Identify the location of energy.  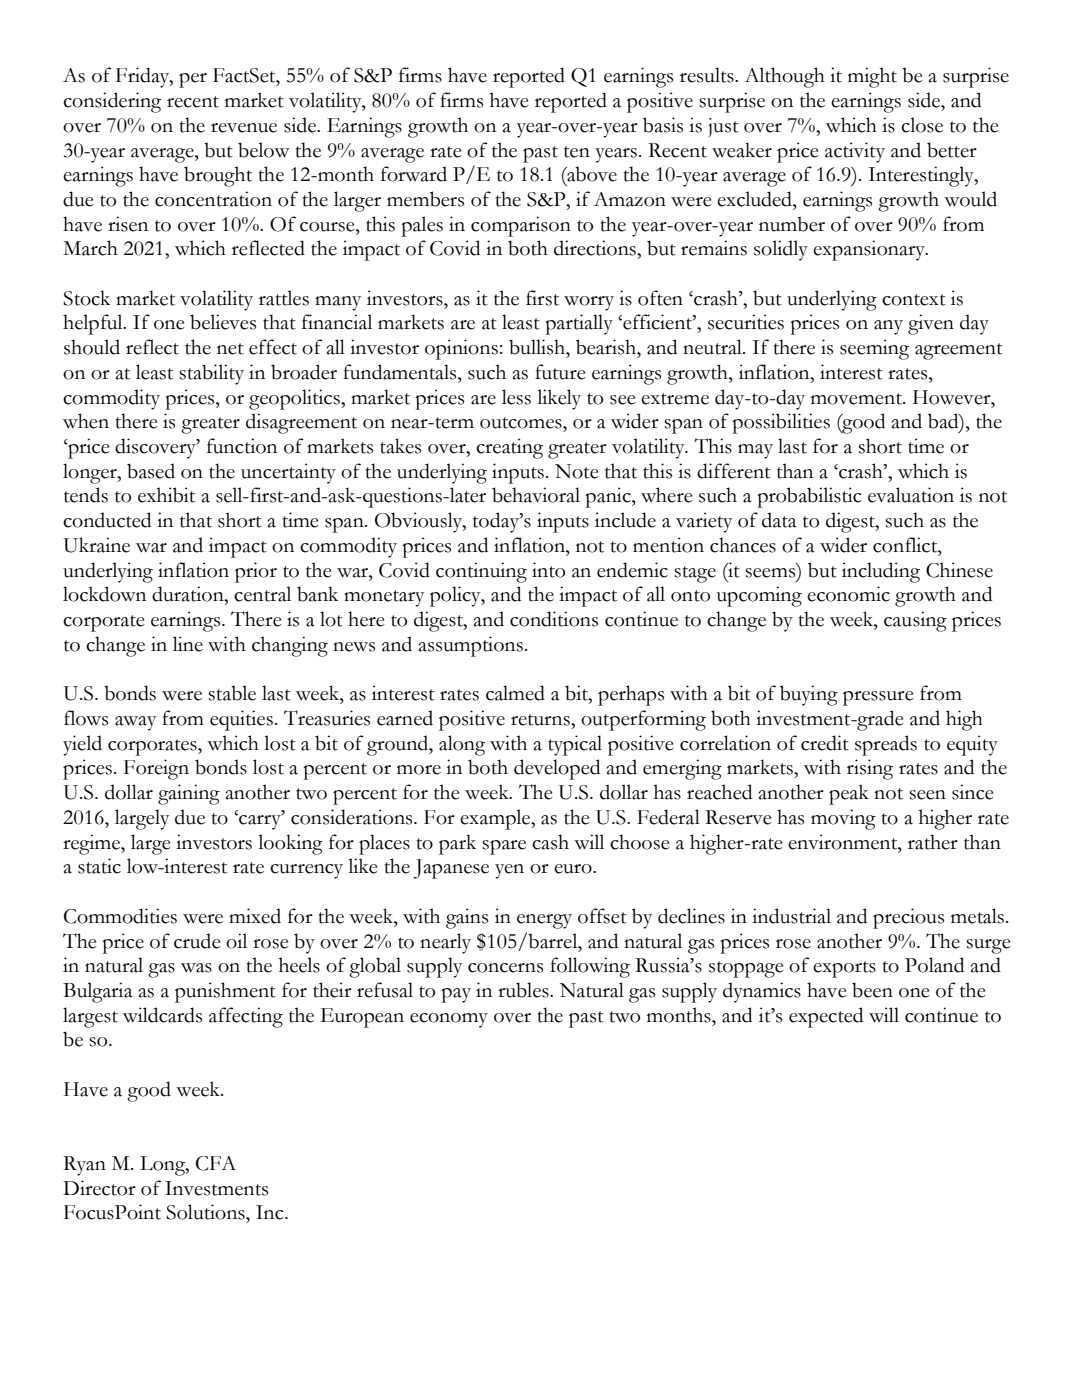
(544, 921).
